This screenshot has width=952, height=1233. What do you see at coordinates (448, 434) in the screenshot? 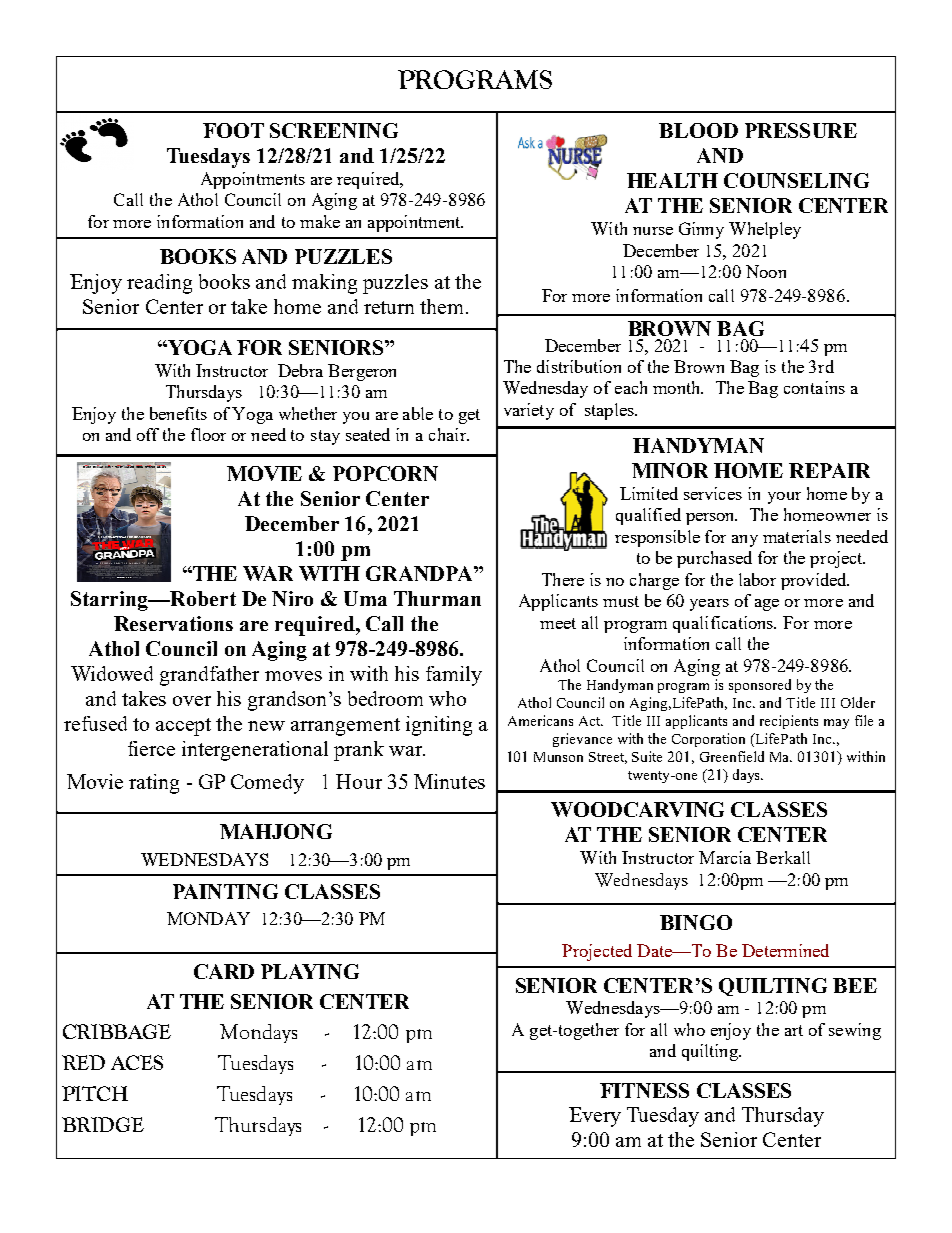
I see `chair` at bounding box center [448, 434].
